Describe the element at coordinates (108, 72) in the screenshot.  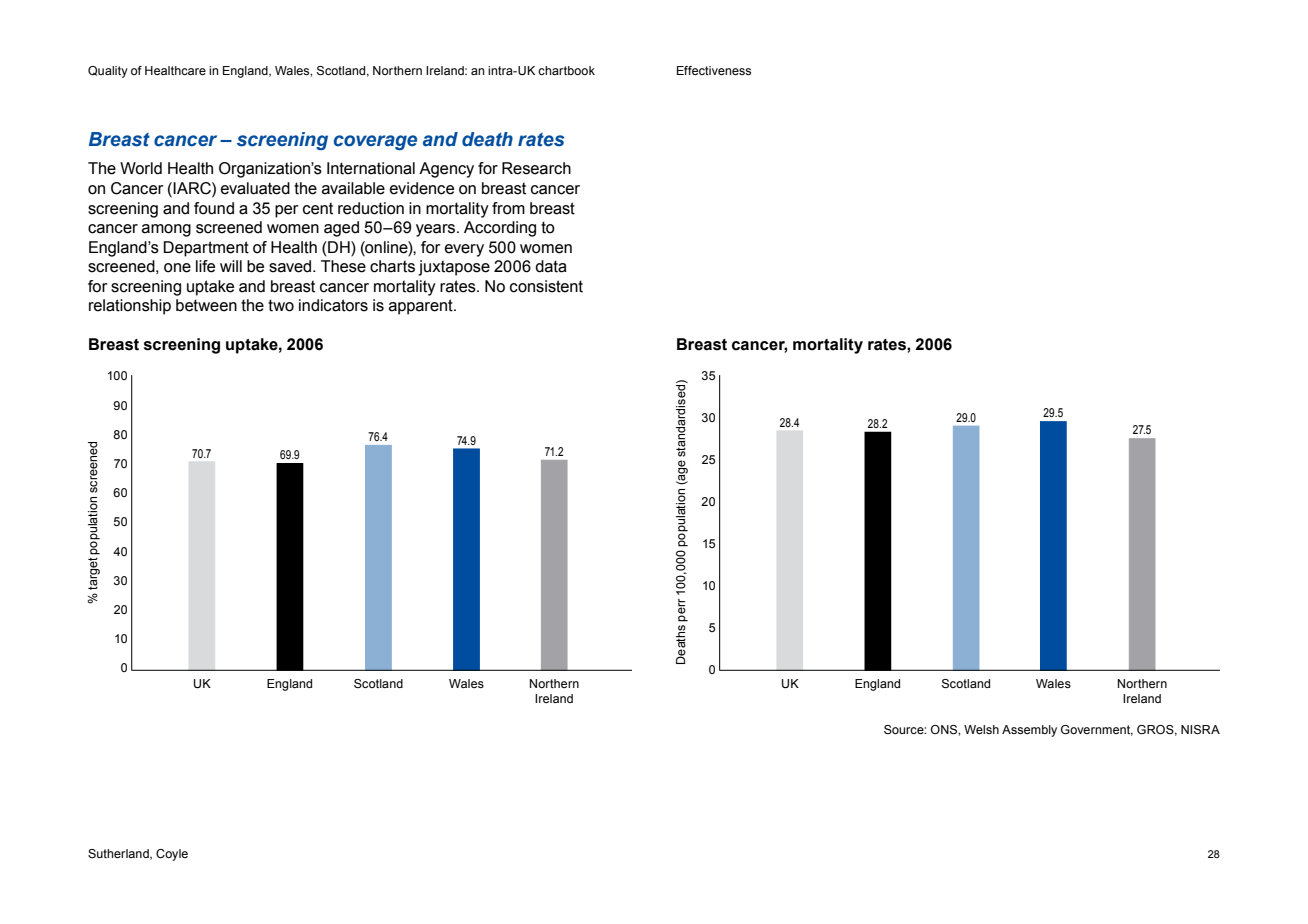
I see `Quality` at that location.
